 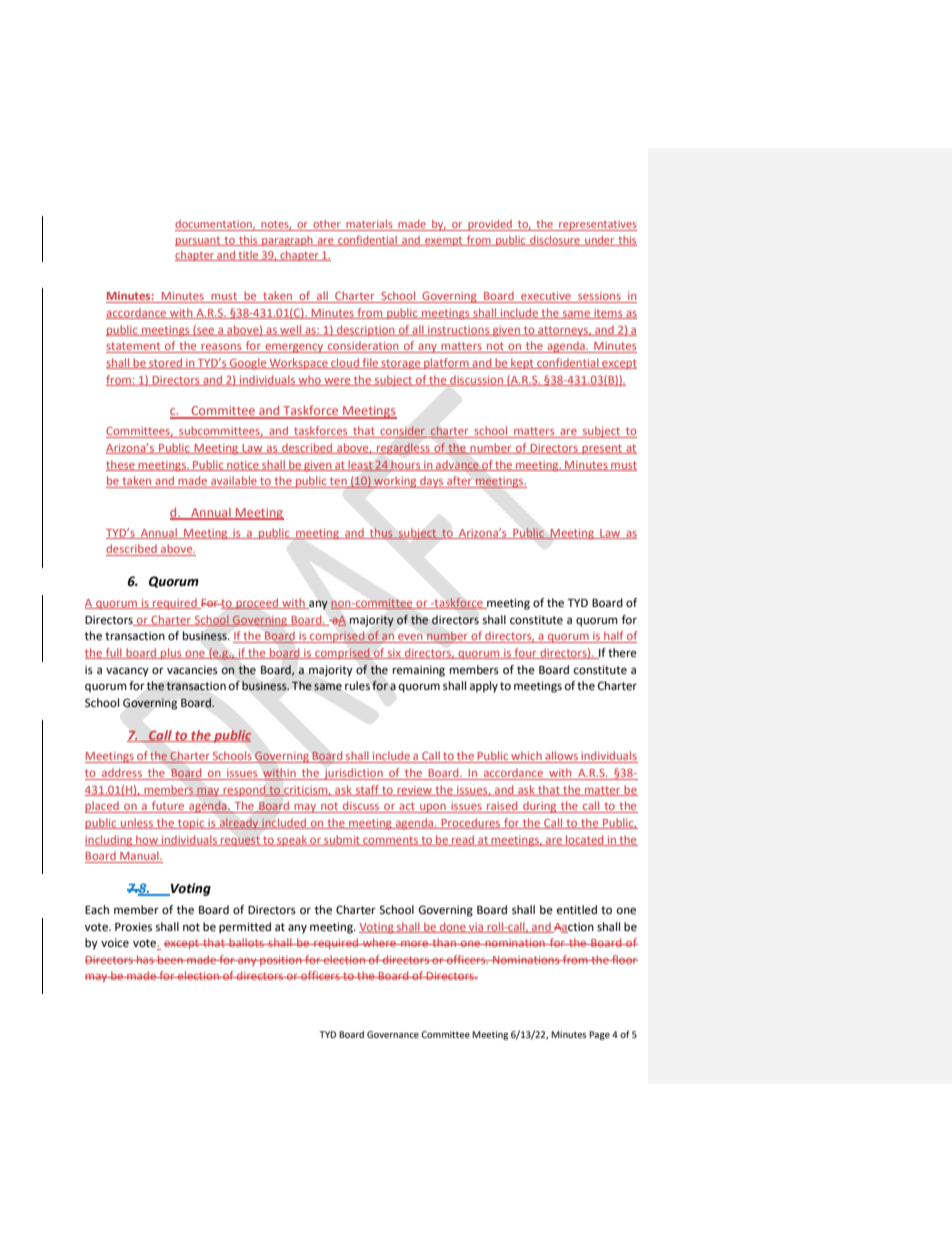 I want to click on least, so click(x=360, y=465).
